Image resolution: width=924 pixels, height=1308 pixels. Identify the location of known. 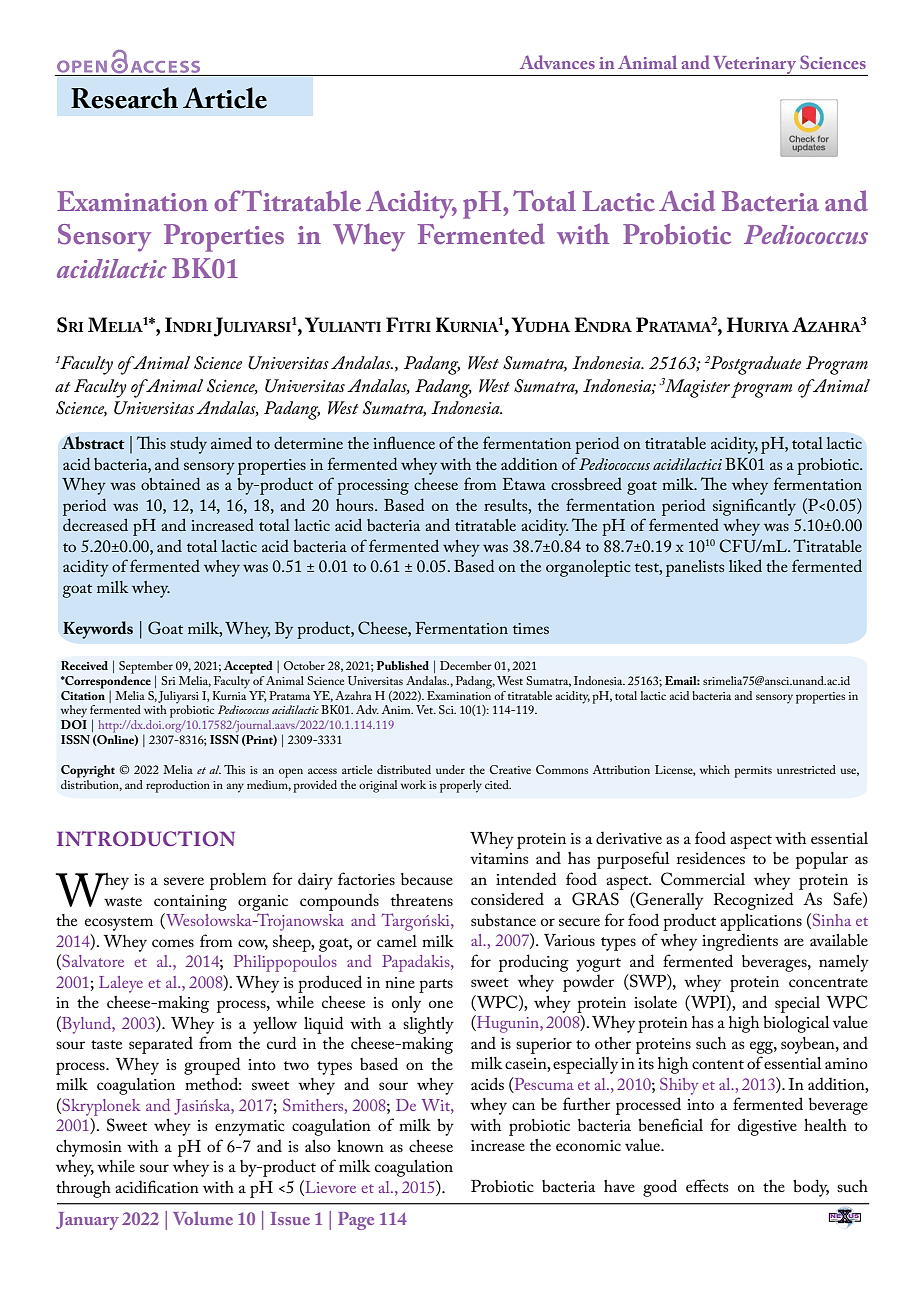
(360, 1146).
